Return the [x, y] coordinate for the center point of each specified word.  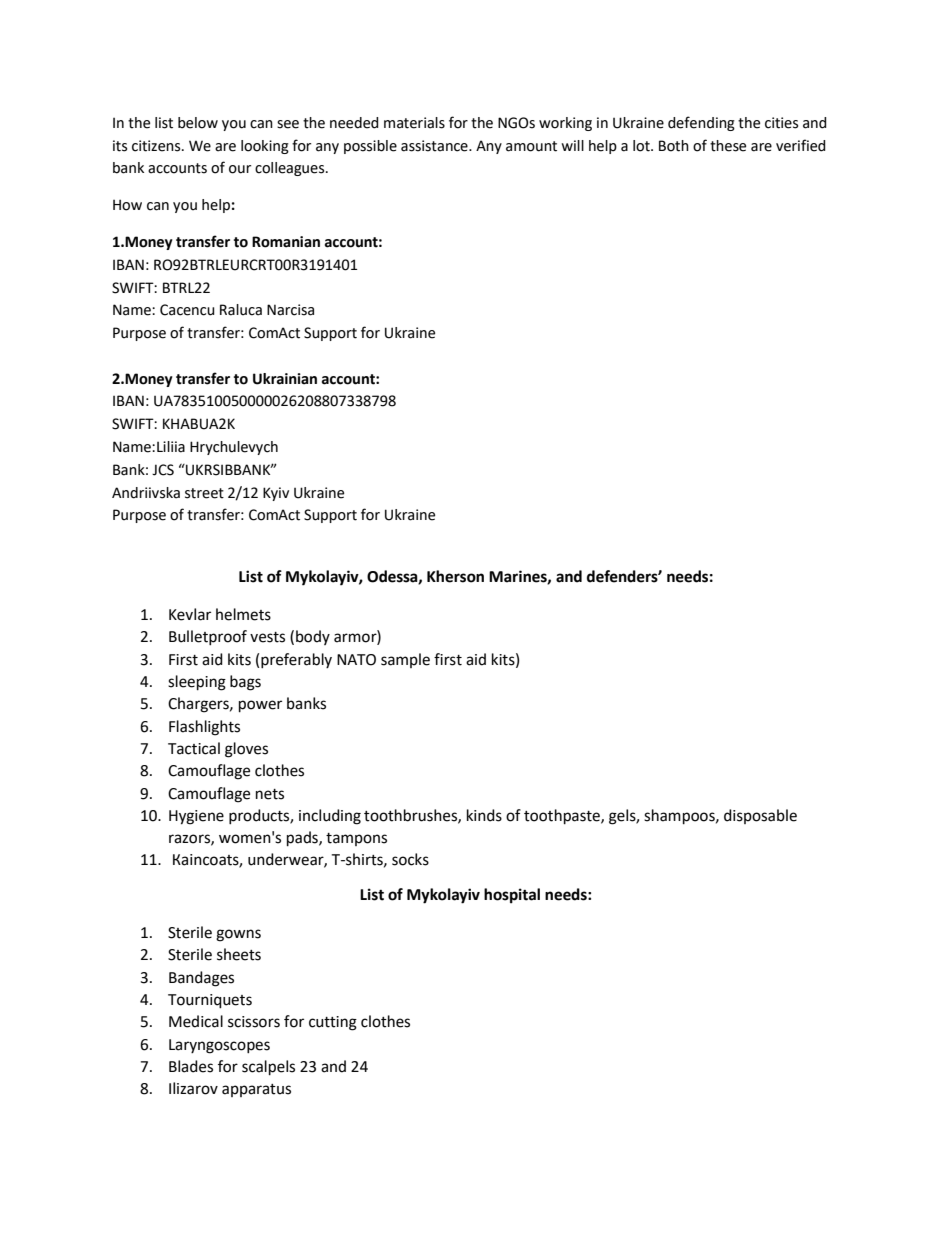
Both [674, 146]
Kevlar [190, 614]
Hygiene [196, 817]
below [198, 123]
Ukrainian [285, 379]
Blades [191, 1066]
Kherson [455, 576]
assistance [435, 146]
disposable [760, 816]
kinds [484, 815]
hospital [512, 896]
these [728, 146]
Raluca [241, 310]
